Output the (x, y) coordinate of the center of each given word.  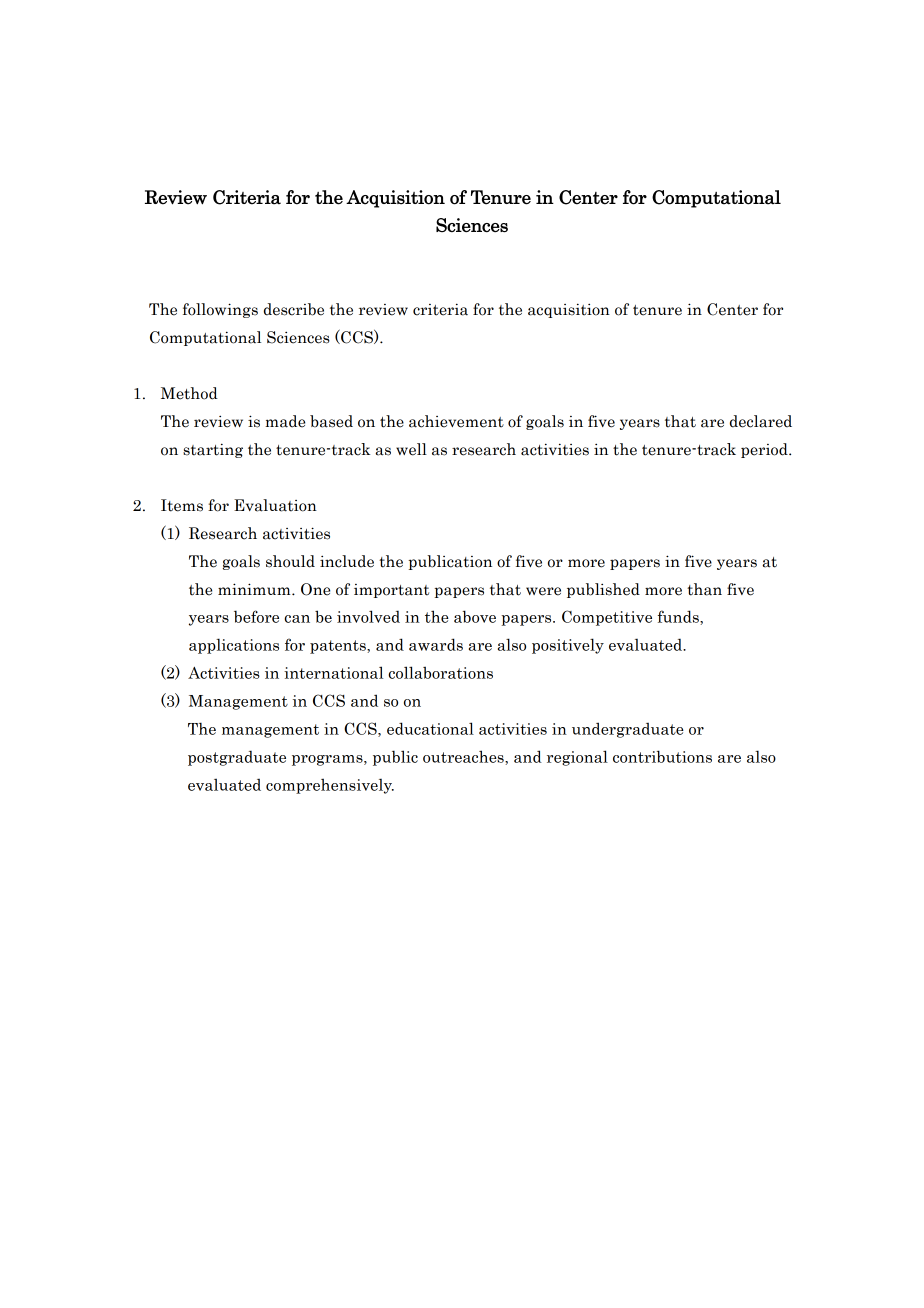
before (256, 616)
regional (577, 758)
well (411, 449)
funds (679, 617)
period (765, 450)
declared (761, 421)
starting (213, 450)
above (475, 616)
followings (220, 310)
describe (294, 309)
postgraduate (237, 758)
